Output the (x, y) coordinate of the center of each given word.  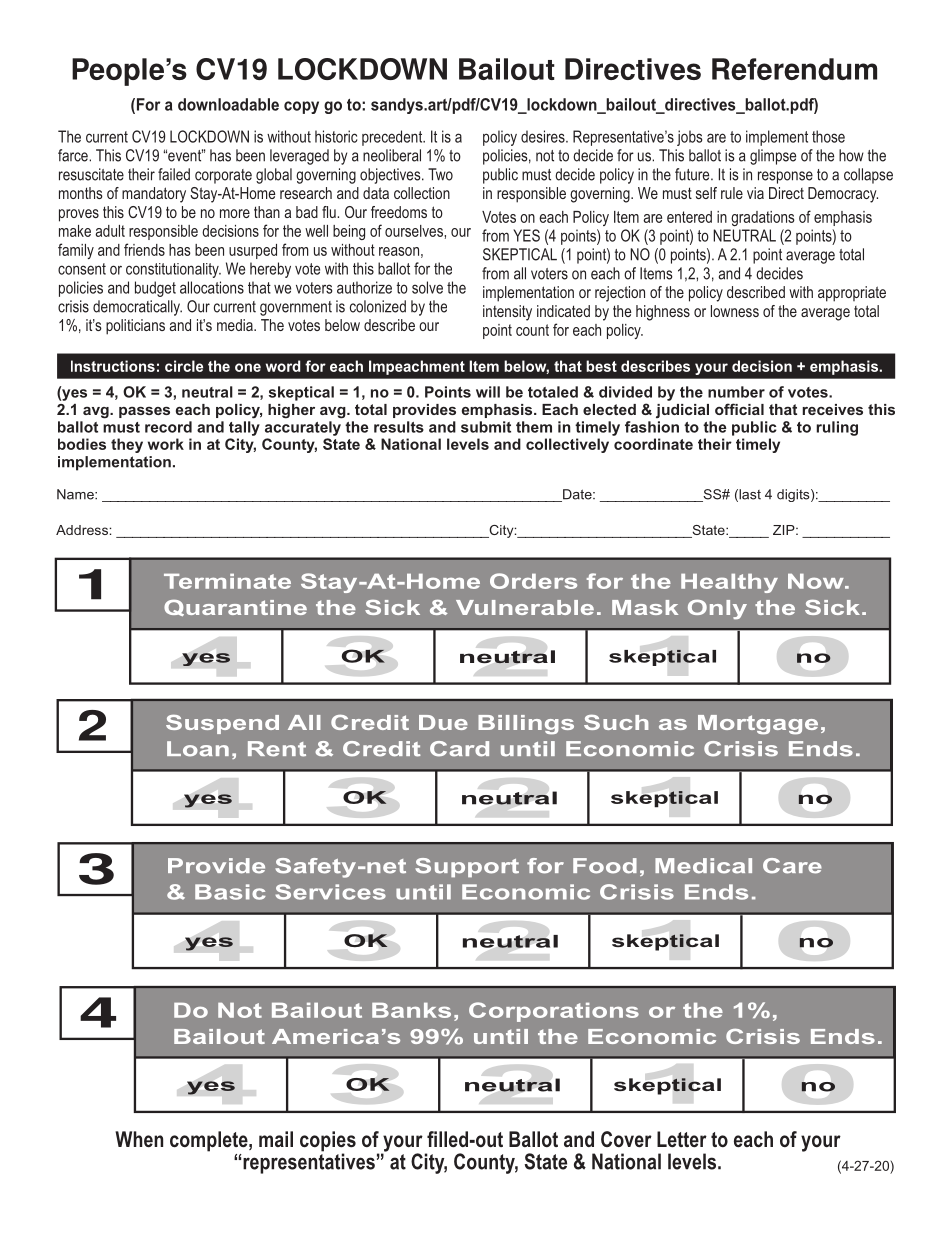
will (488, 392)
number (736, 392)
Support (467, 867)
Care (792, 866)
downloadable (228, 104)
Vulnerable (525, 607)
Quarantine (235, 608)
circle (184, 366)
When (139, 1139)
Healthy (729, 583)
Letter (682, 1139)
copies (328, 1142)
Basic (230, 892)
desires (544, 136)
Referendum (794, 69)
